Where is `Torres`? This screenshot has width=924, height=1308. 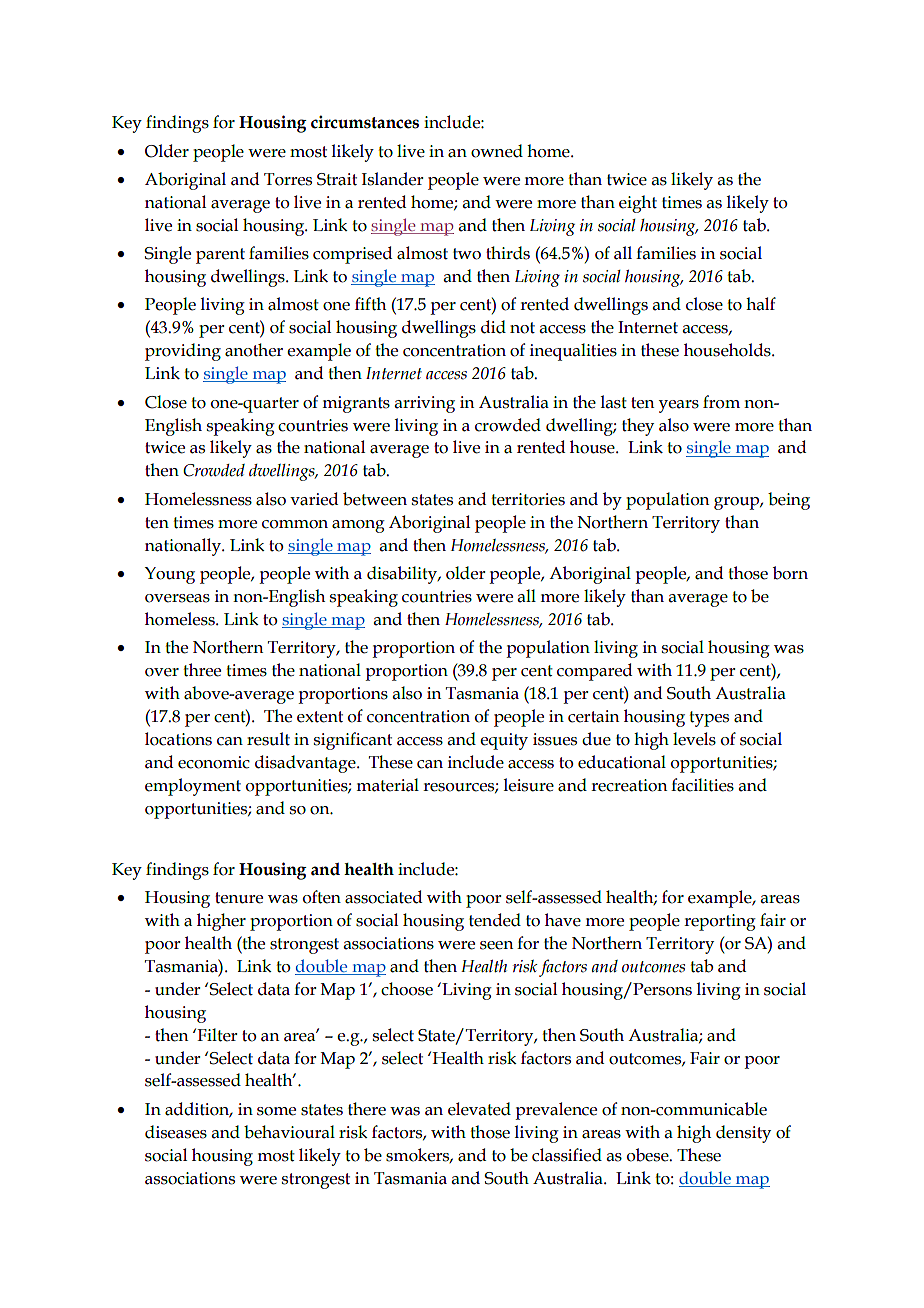 Torres is located at coordinates (288, 179).
